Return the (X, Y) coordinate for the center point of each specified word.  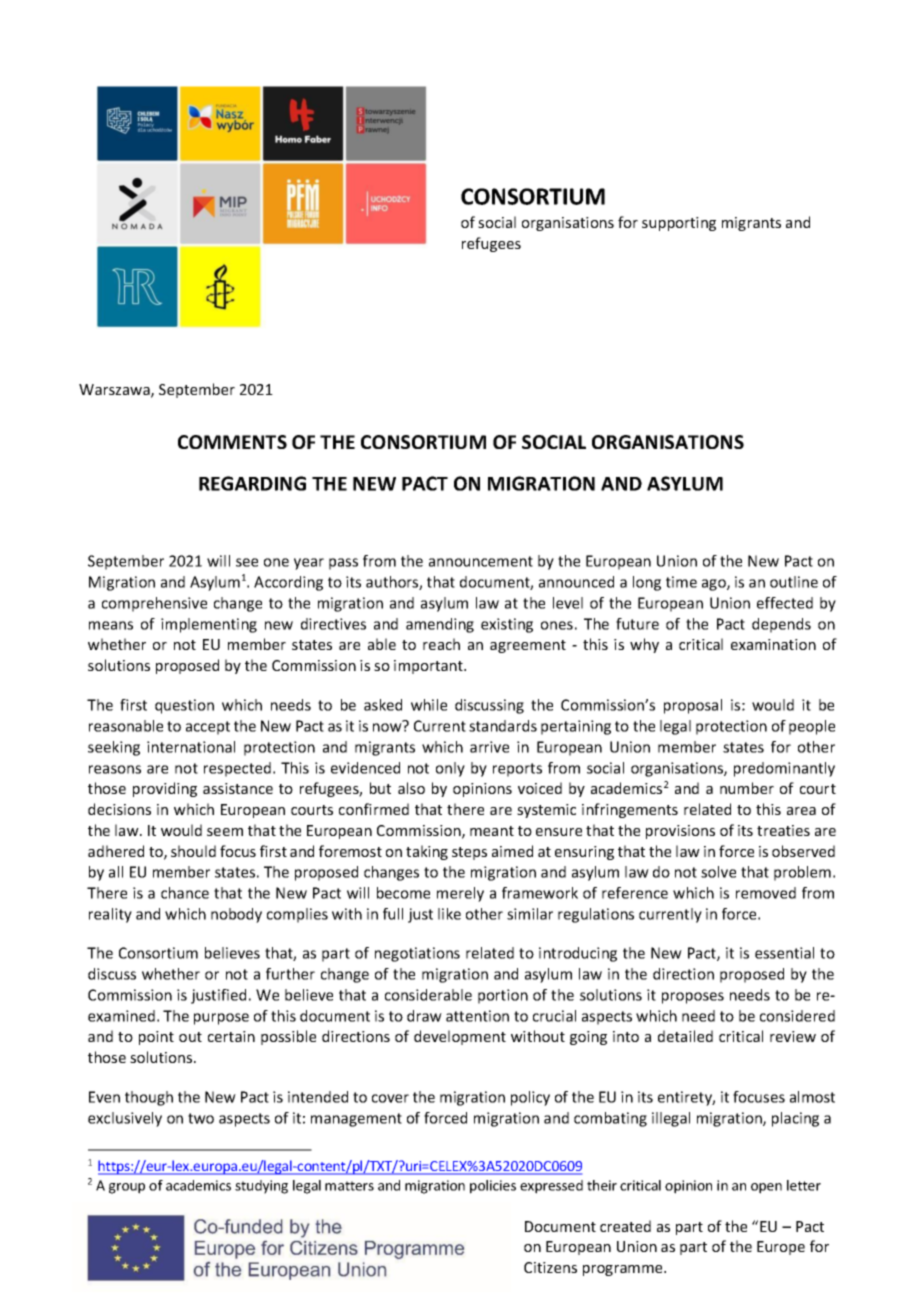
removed (766, 893)
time (681, 582)
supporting (679, 224)
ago (715, 585)
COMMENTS (232, 442)
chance (185, 893)
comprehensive (154, 604)
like (449, 914)
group (127, 1188)
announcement (481, 561)
